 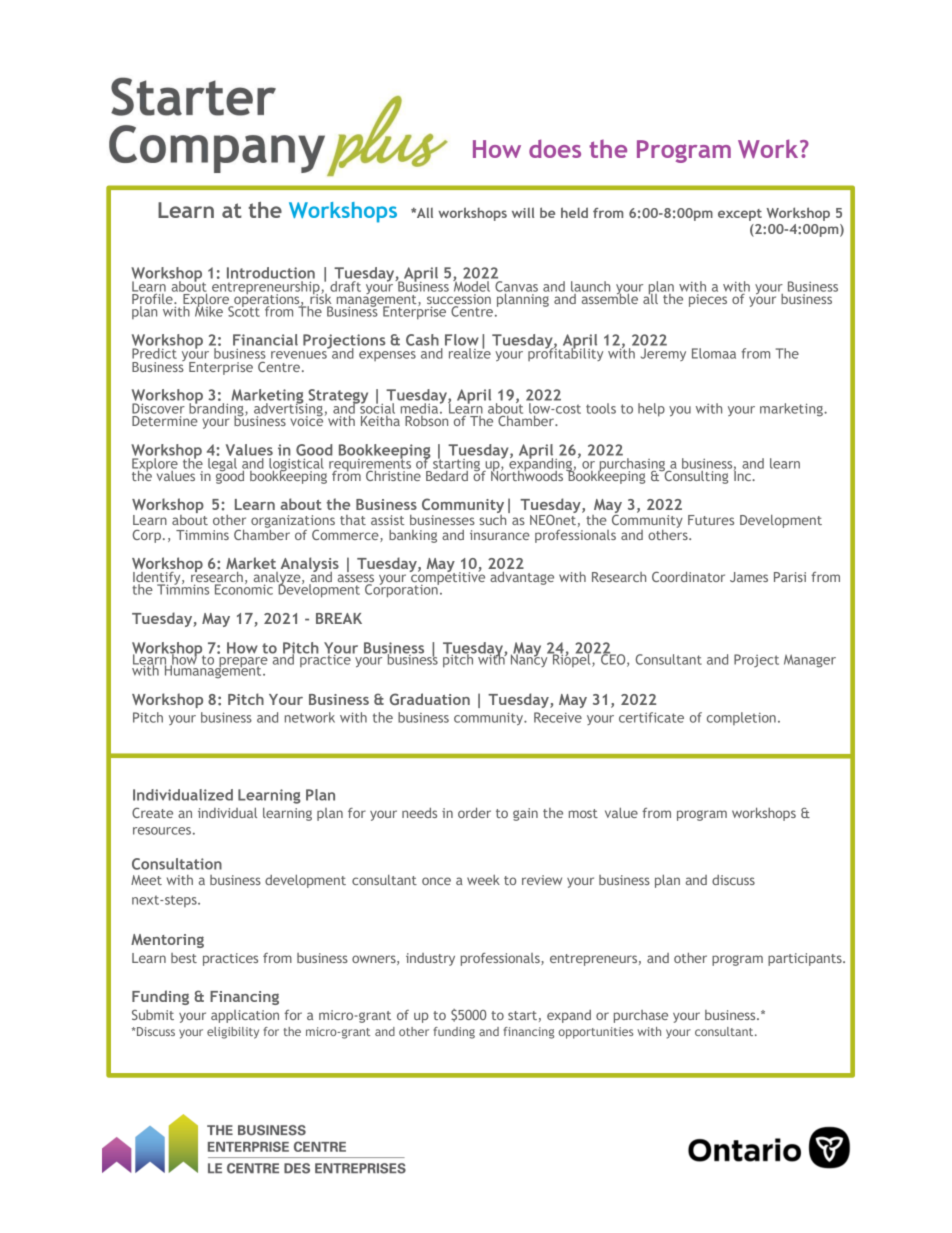 I want to click on Economic, so click(x=244, y=588).
